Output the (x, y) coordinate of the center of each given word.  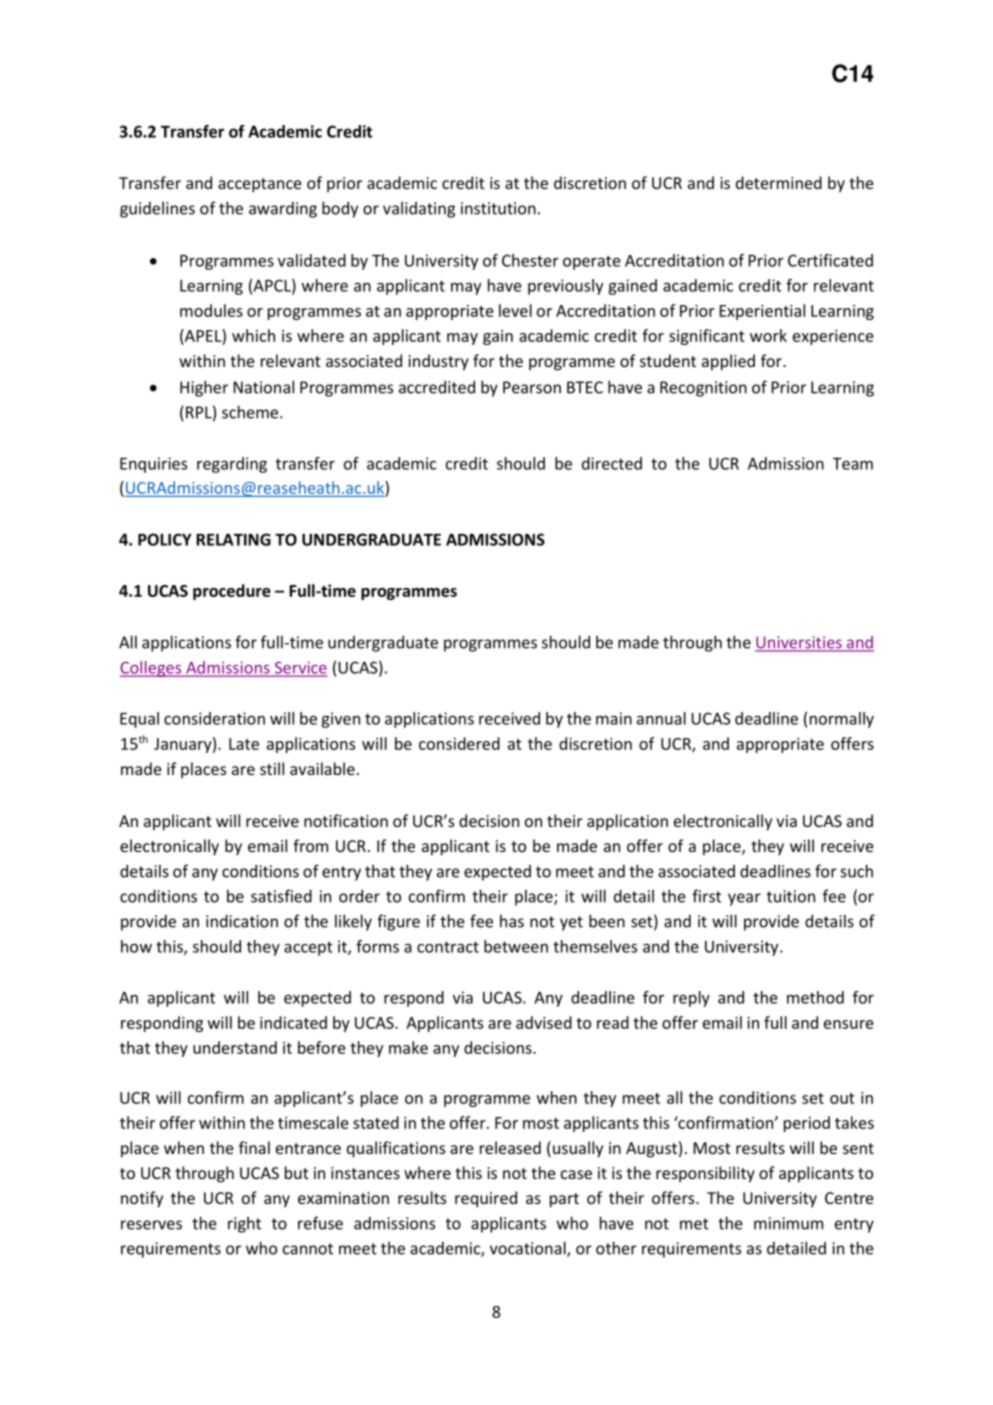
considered (459, 743)
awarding (283, 209)
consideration (214, 718)
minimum (788, 1223)
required (486, 1199)
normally (842, 720)
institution (498, 208)
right (244, 1224)
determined (779, 182)
